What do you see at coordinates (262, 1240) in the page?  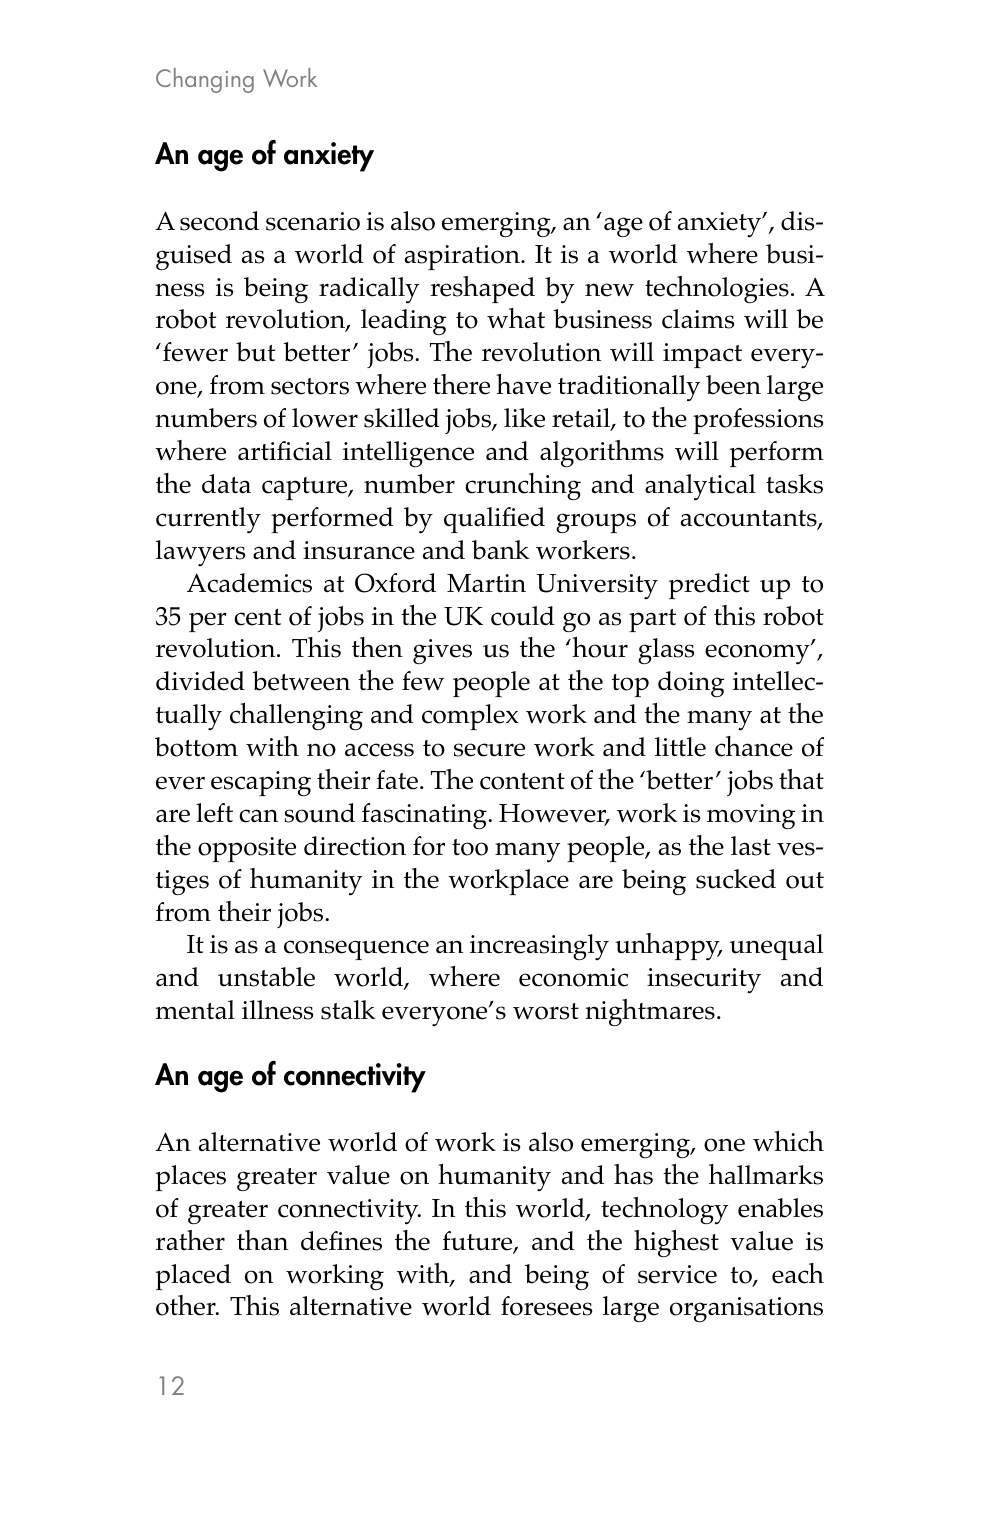 I see `than` at bounding box center [262, 1240].
